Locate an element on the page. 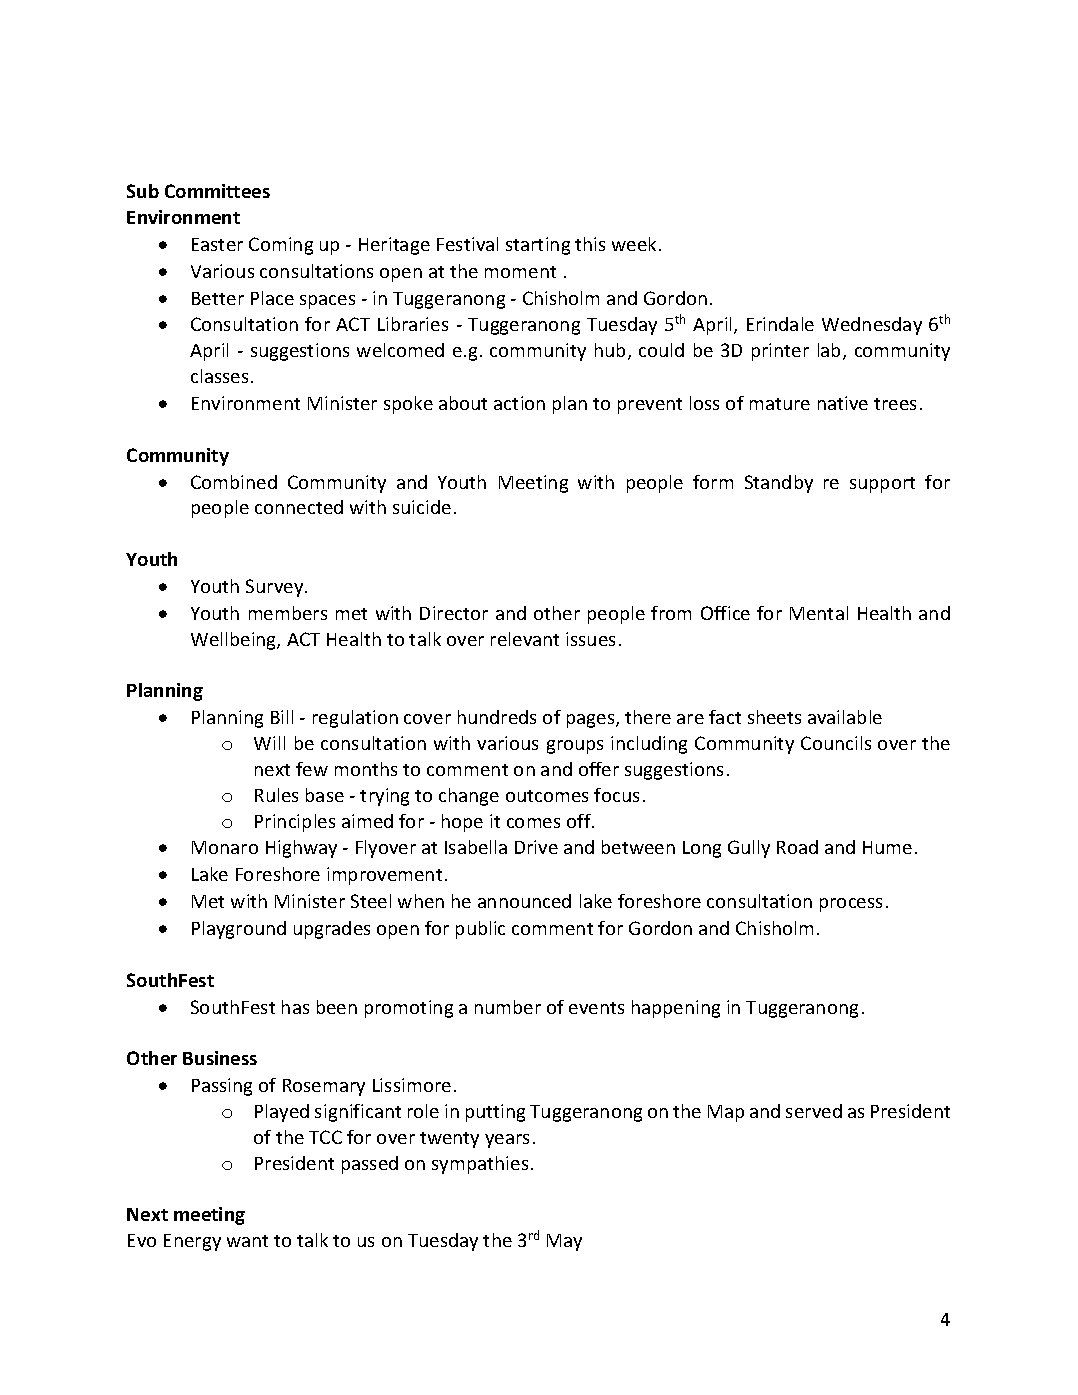  want is located at coordinates (247, 1241).
